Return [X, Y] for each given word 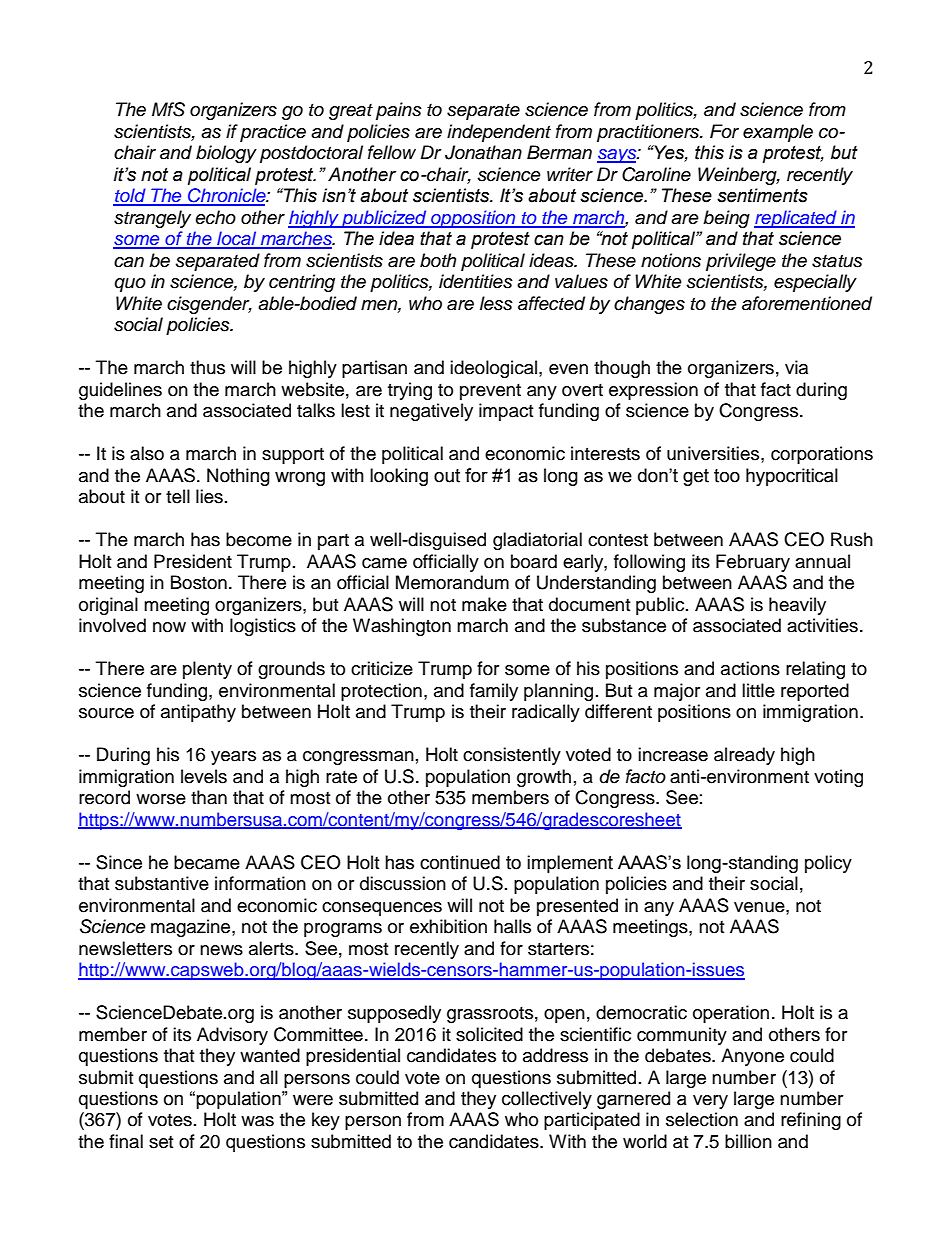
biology [226, 154]
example [778, 133]
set [161, 1142]
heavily [797, 606]
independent [499, 133]
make [484, 604]
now [169, 627]
